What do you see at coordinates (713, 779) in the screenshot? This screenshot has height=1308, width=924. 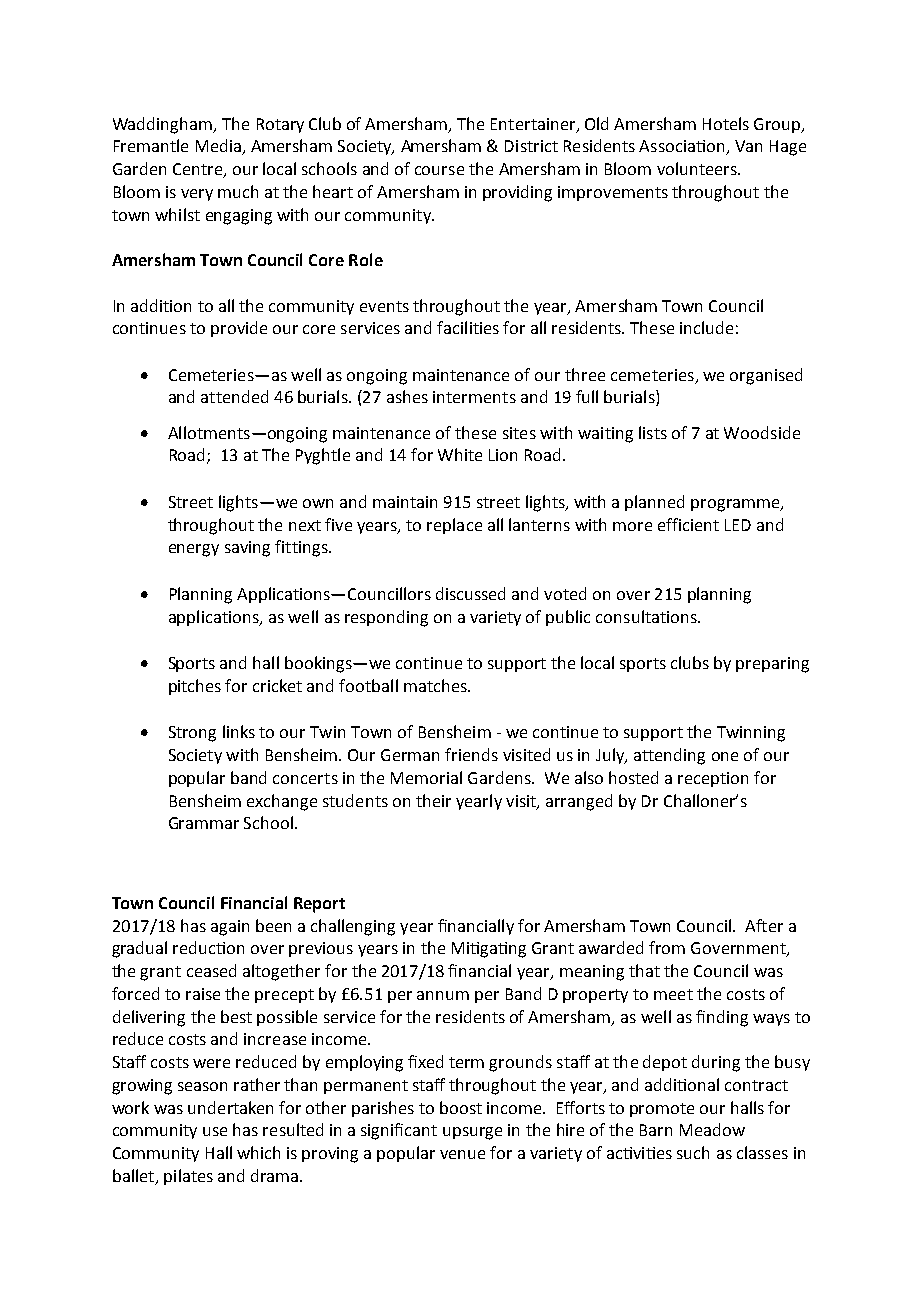 I see `reception` at bounding box center [713, 779].
